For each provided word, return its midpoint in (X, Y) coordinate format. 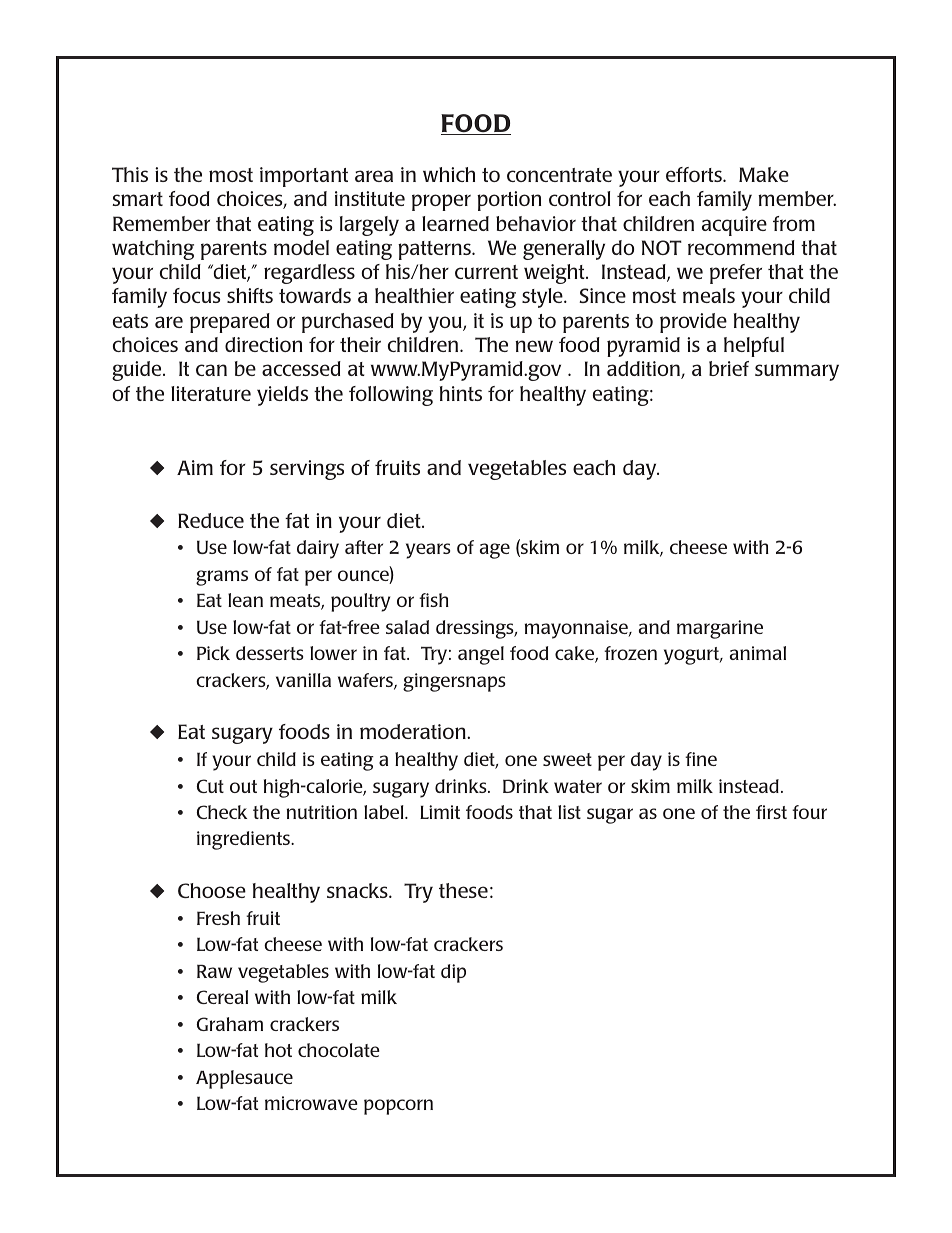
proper (441, 202)
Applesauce (244, 1079)
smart (137, 199)
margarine (720, 629)
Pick (213, 653)
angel (481, 655)
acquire (734, 226)
